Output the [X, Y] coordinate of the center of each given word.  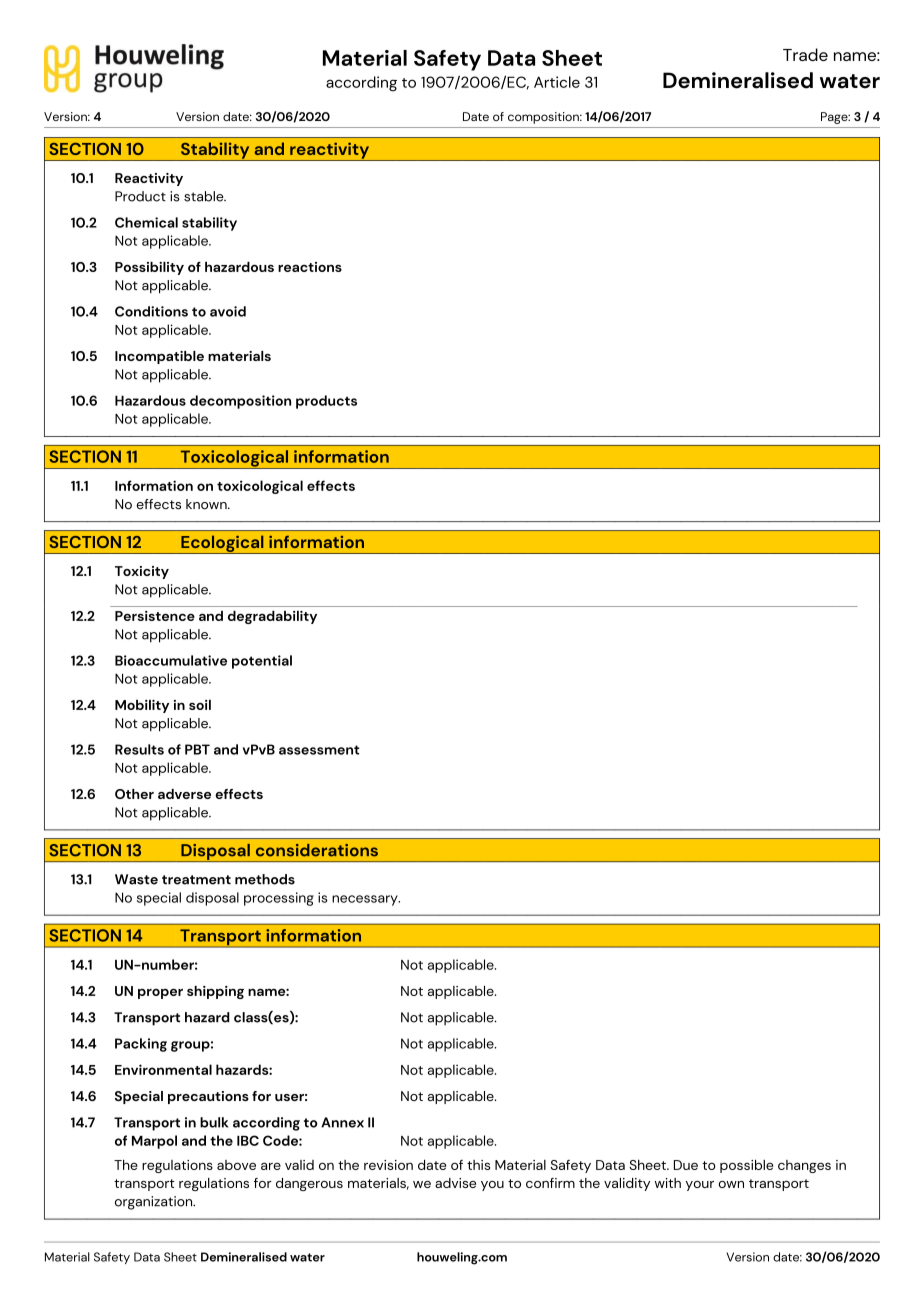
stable [205, 196]
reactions [310, 267]
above [236, 1165]
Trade [805, 54]
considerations [317, 850]
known [207, 504]
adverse [184, 794]
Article [557, 82]
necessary [366, 900]
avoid [228, 311]
